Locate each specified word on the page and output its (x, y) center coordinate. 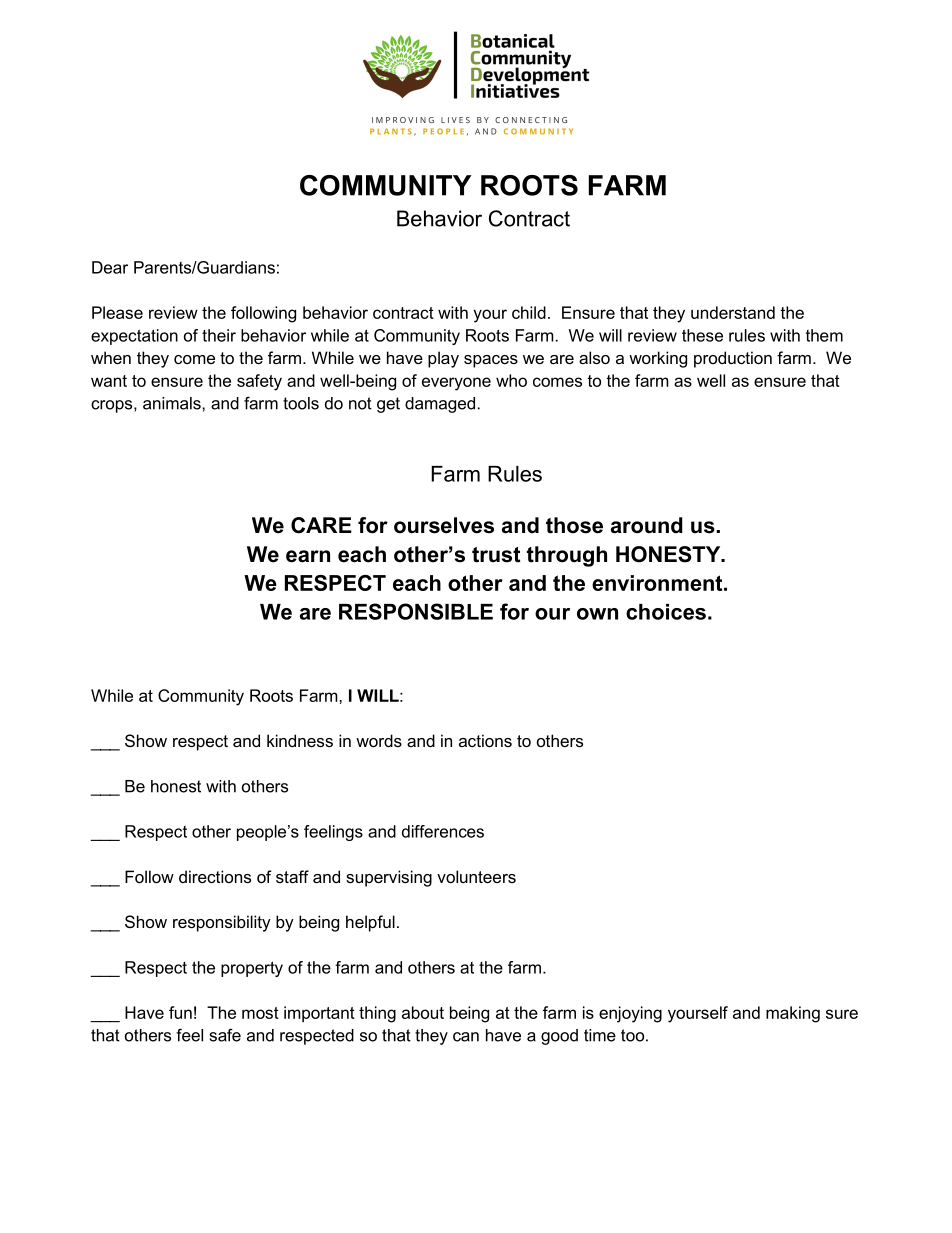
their (219, 335)
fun (180, 1012)
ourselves (444, 525)
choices (666, 612)
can (466, 1037)
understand (733, 312)
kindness (300, 740)
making (793, 1014)
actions (485, 740)
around (647, 525)
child (529, 312)
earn (308, 556)
